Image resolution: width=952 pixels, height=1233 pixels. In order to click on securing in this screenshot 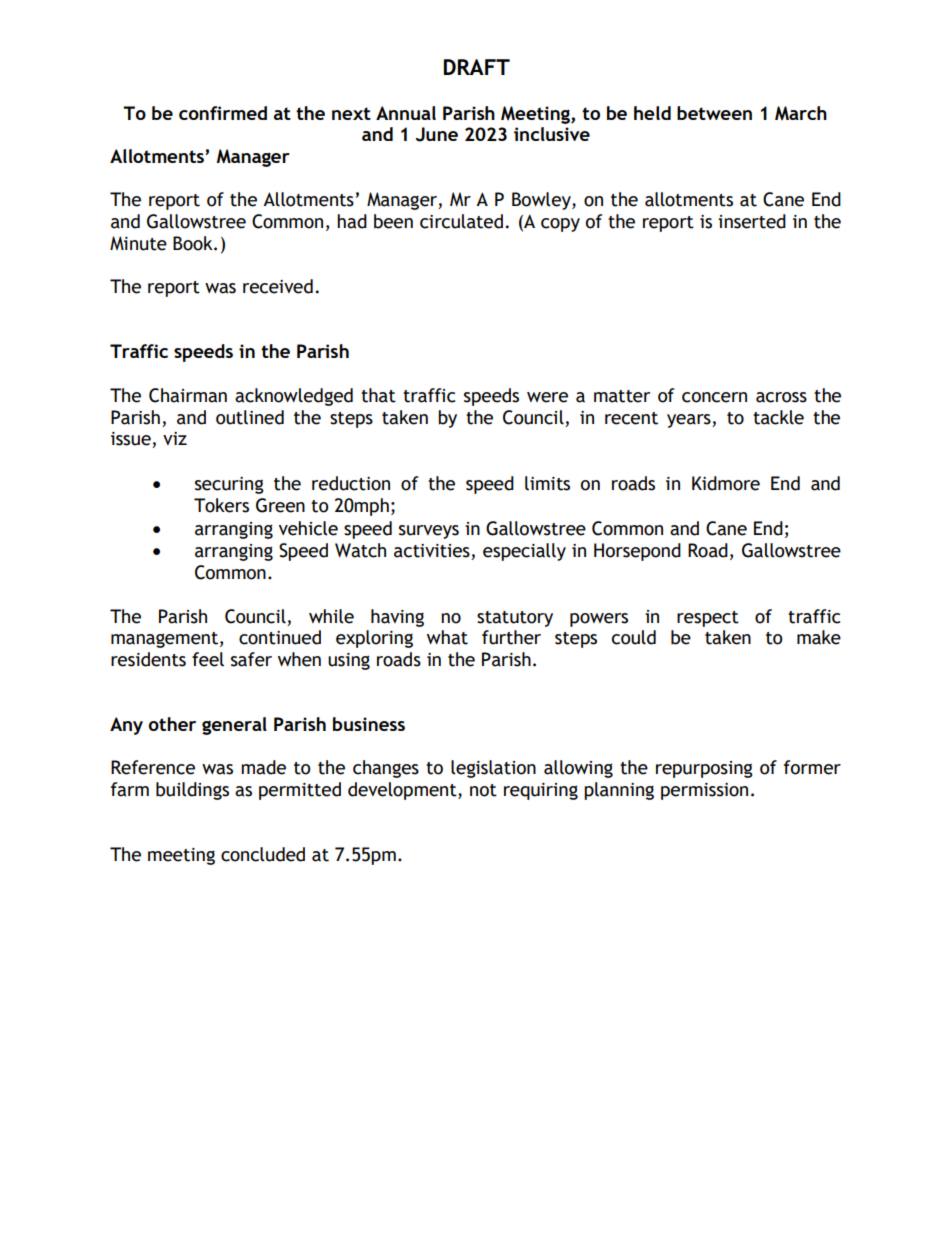, I will do `click(229, 485)`.
